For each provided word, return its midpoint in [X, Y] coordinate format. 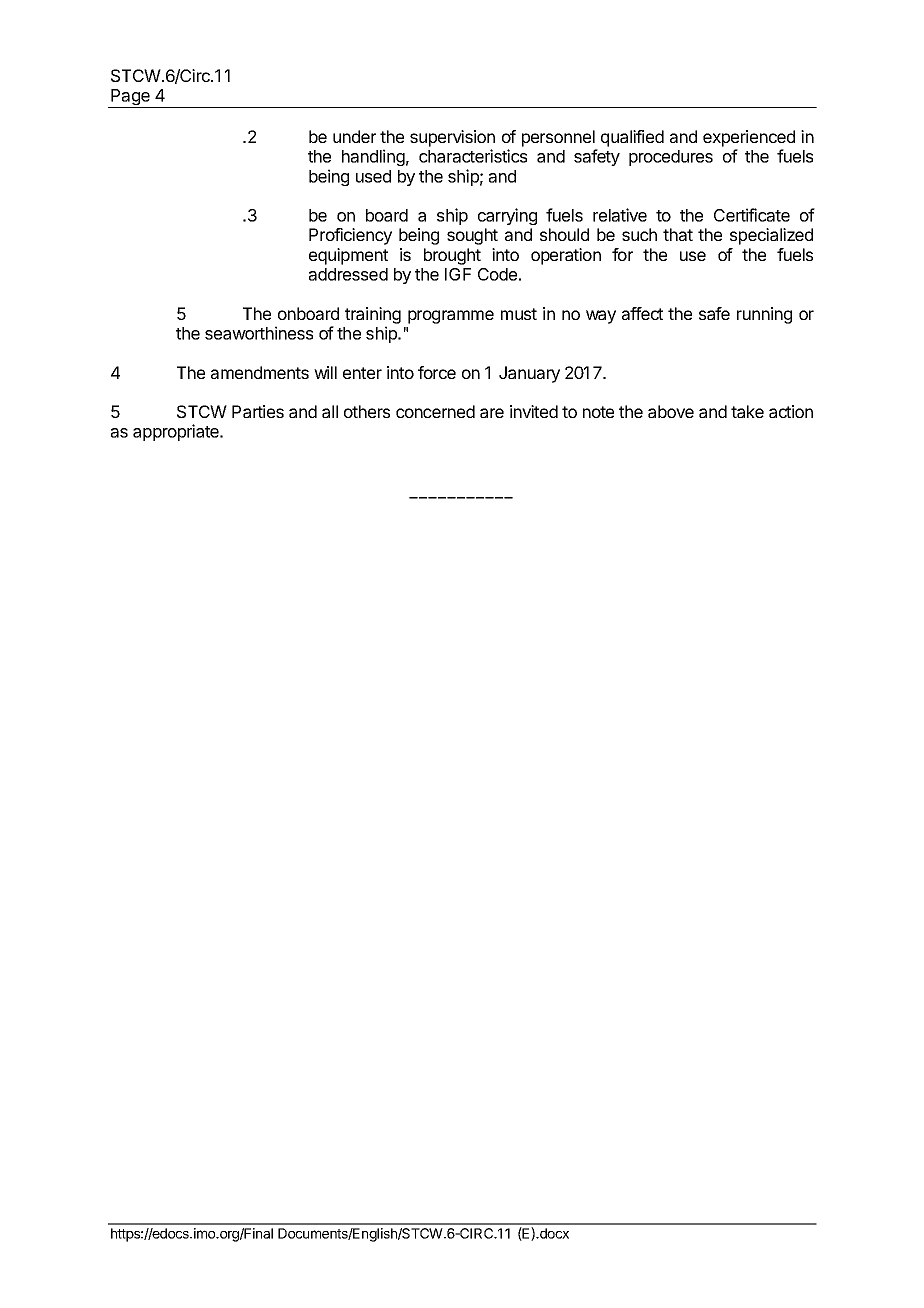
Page [130, 98]
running [764, 315]
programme [451, 317]
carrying [507, 216]
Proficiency [350, 236]
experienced [749, 138]
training [373, 315]
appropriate [177, 432]
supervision [452, 138]
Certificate [752, 215]
